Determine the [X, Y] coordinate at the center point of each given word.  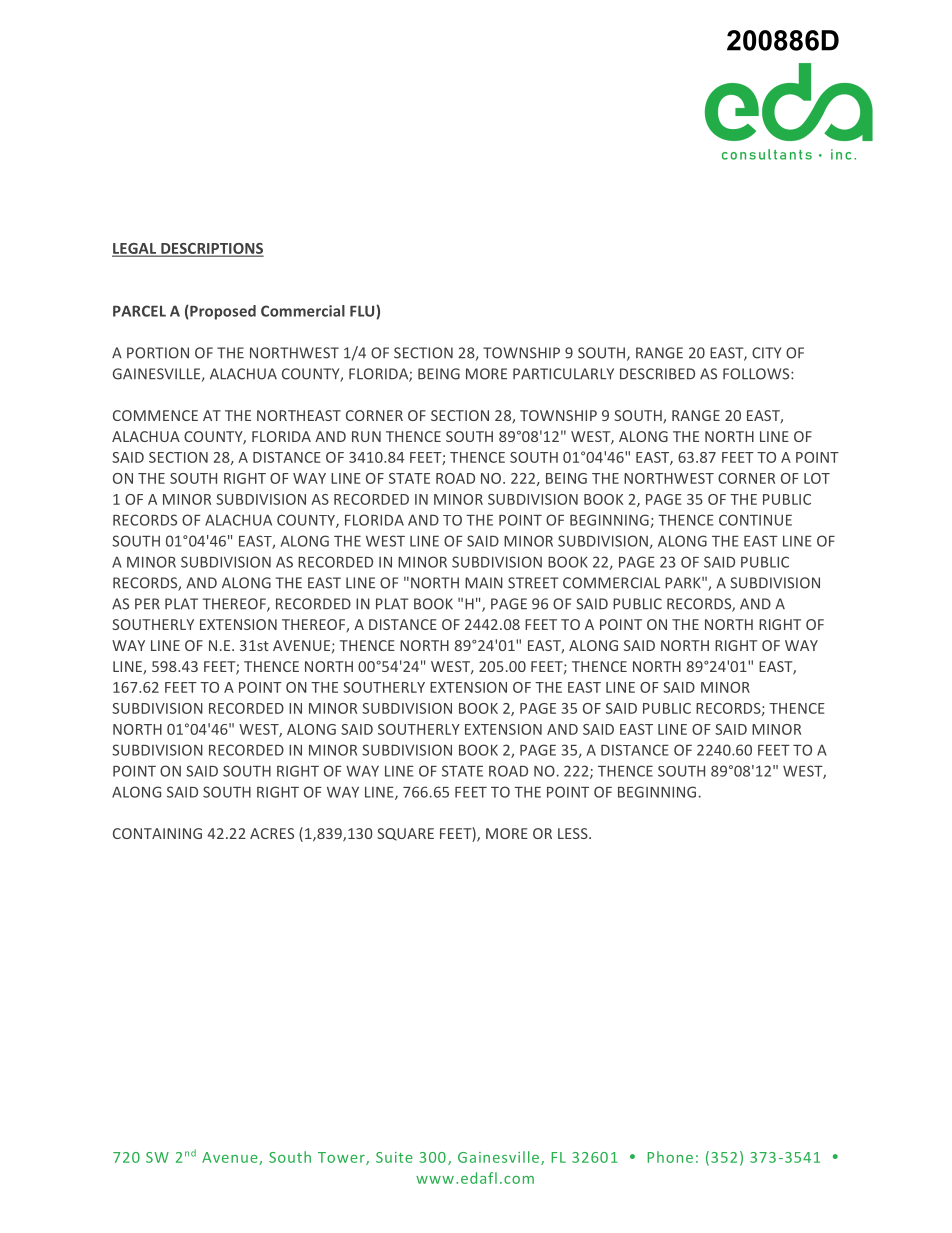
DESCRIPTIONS [211, 249]
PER [147, 603]
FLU [363, 311]
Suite [394, 1157]
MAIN [484, 583]
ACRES [272, 833]
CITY [766, 353]
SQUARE [405, 834]
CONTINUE [755, 520]
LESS [574, 833]
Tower [342, 1158]
